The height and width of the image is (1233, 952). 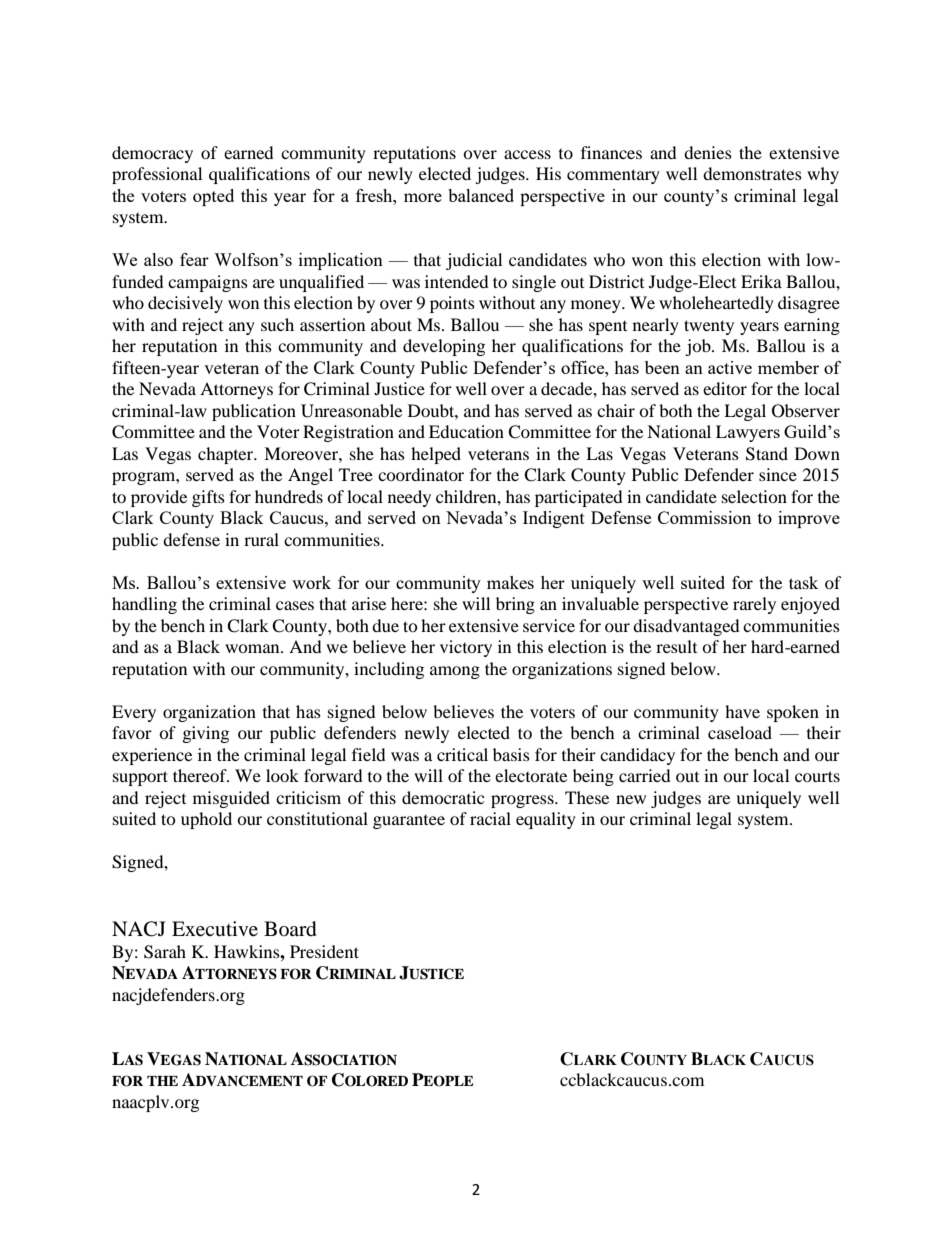 What do you see at coordinates (227, 455) in the image?
I see `chapter` at bounding box center [227, 455].
